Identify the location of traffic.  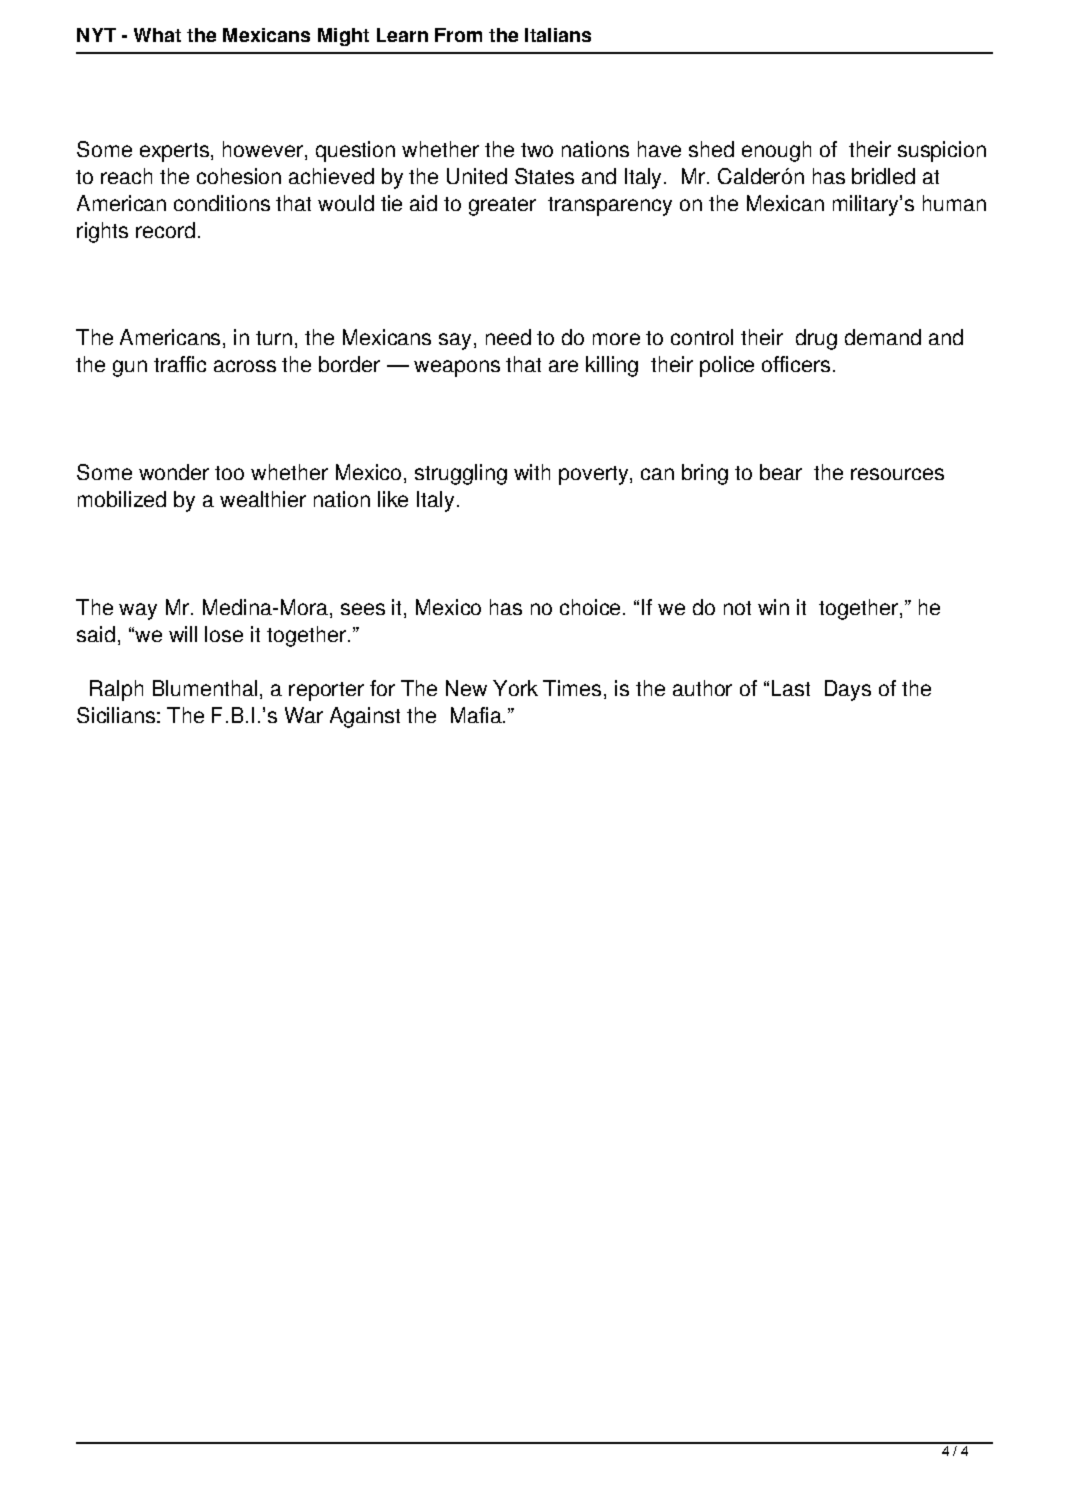
(180, 364).
